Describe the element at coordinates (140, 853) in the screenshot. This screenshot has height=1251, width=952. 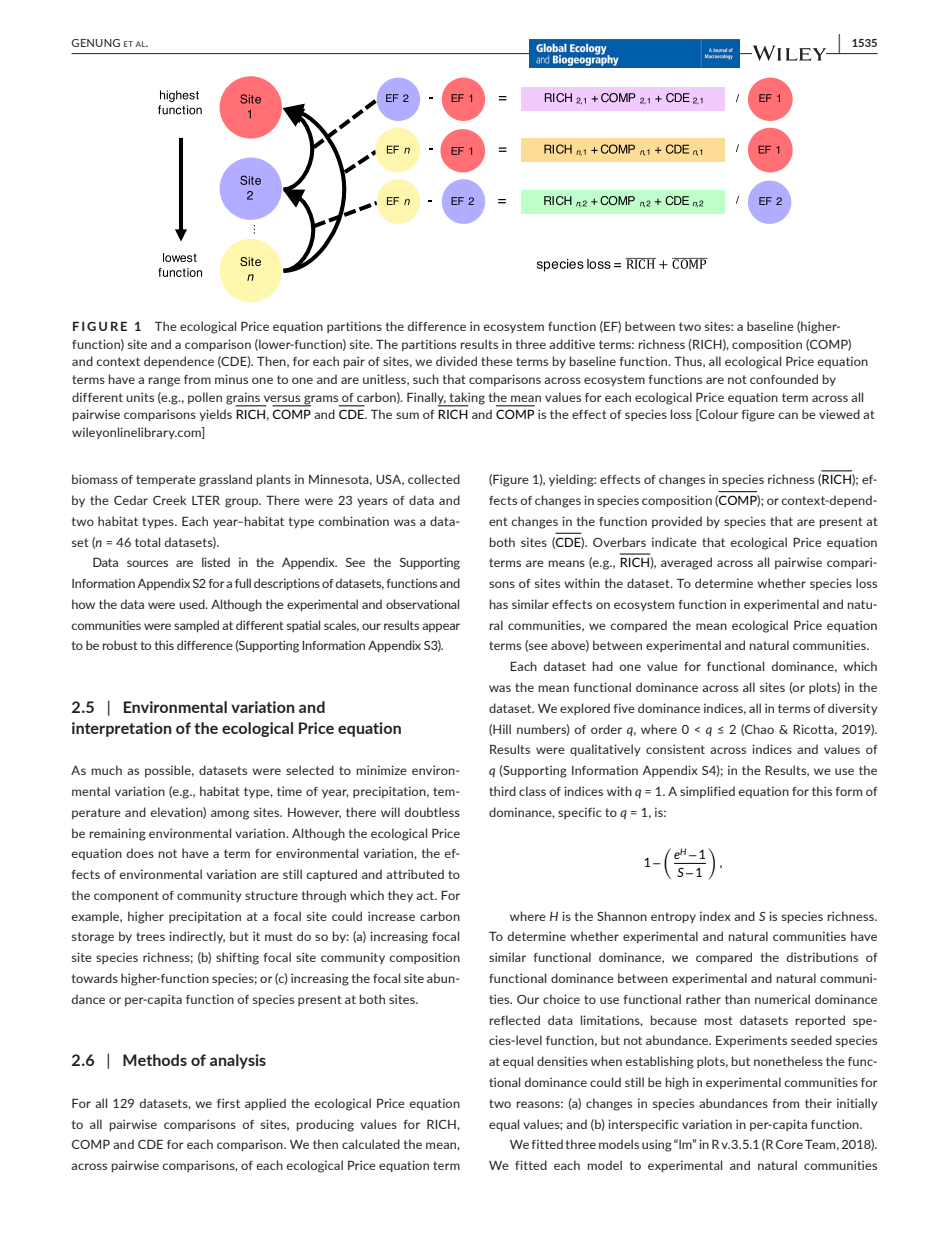
I see `does` at that location.
